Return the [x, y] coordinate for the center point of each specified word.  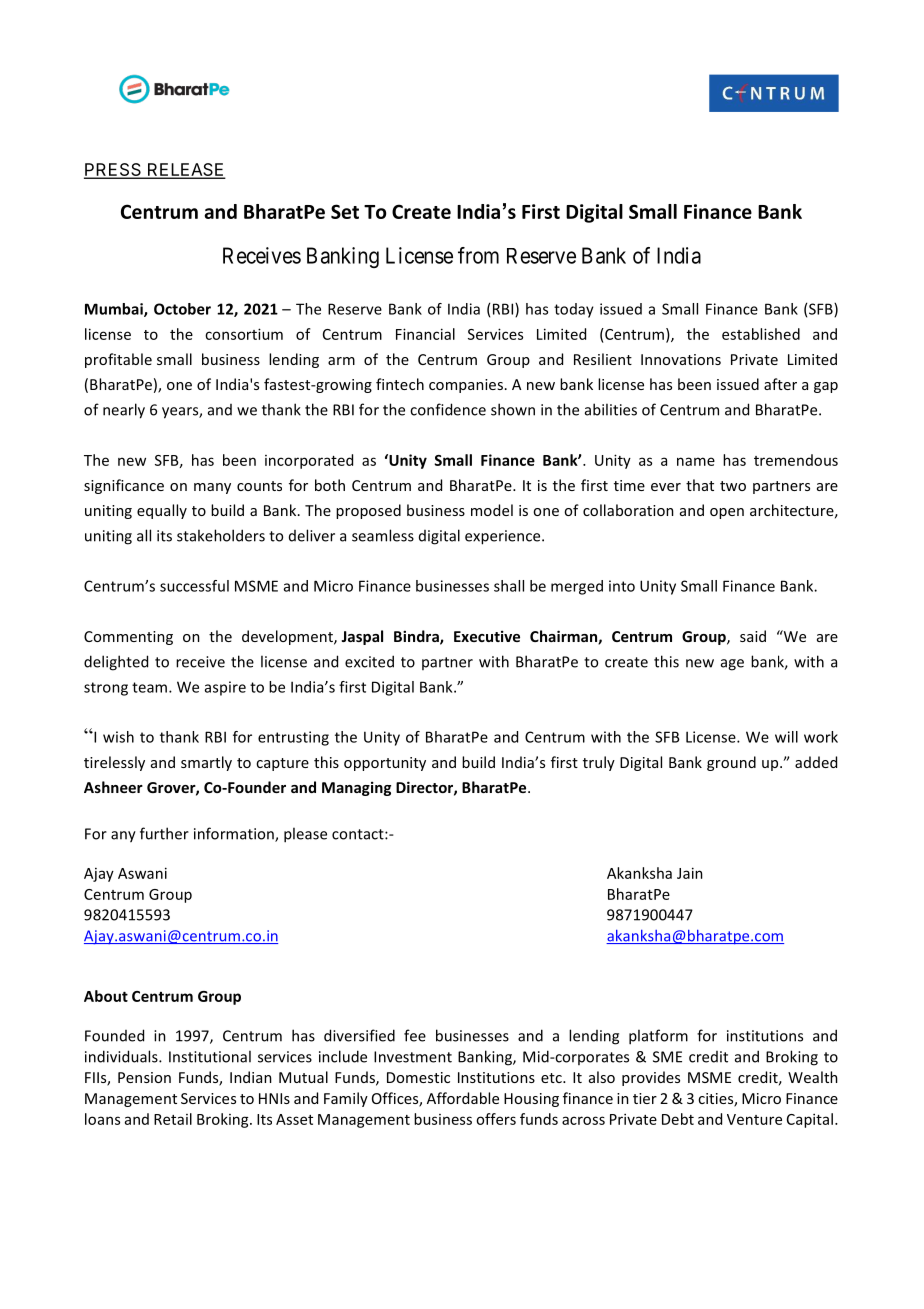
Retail [173, 1119]
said [753, 636]
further [164, 833]
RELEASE [186, 171]
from [478, 255]
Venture [754, 1119]
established [761, 334]
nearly [124, 411]
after [780, 384]
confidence [448, 409]
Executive [487, 636]
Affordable [463, 1098]
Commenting [128, 638]
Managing [356, 788]
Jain [690, 873]
